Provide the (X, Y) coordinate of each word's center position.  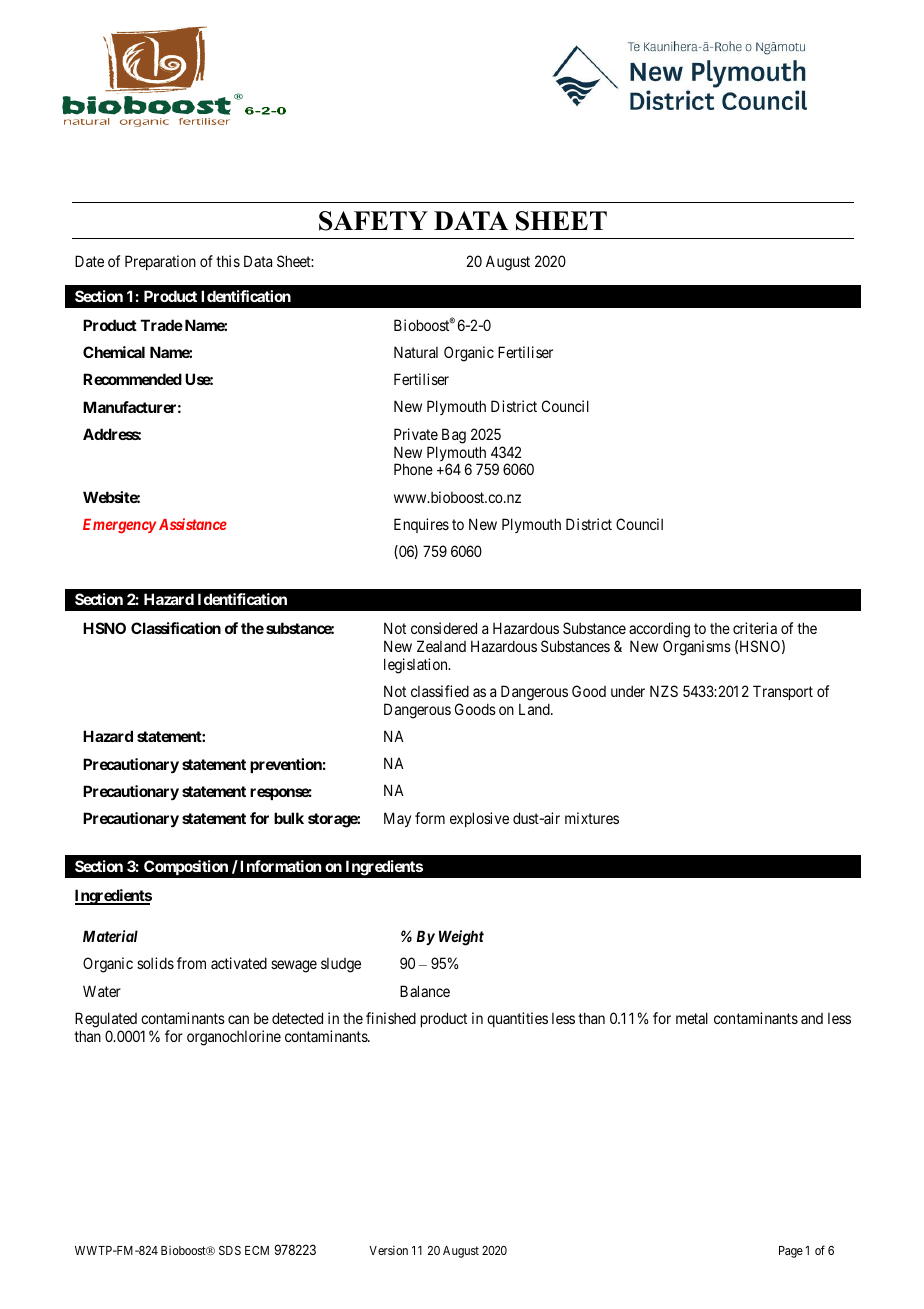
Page (791, 1252)
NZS (664, 691)
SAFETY (373, 221)
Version (388, 1250)
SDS (230, 1250)
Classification (176, 628)
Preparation (160, 262)
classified (440, 691)
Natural (416, 352)
